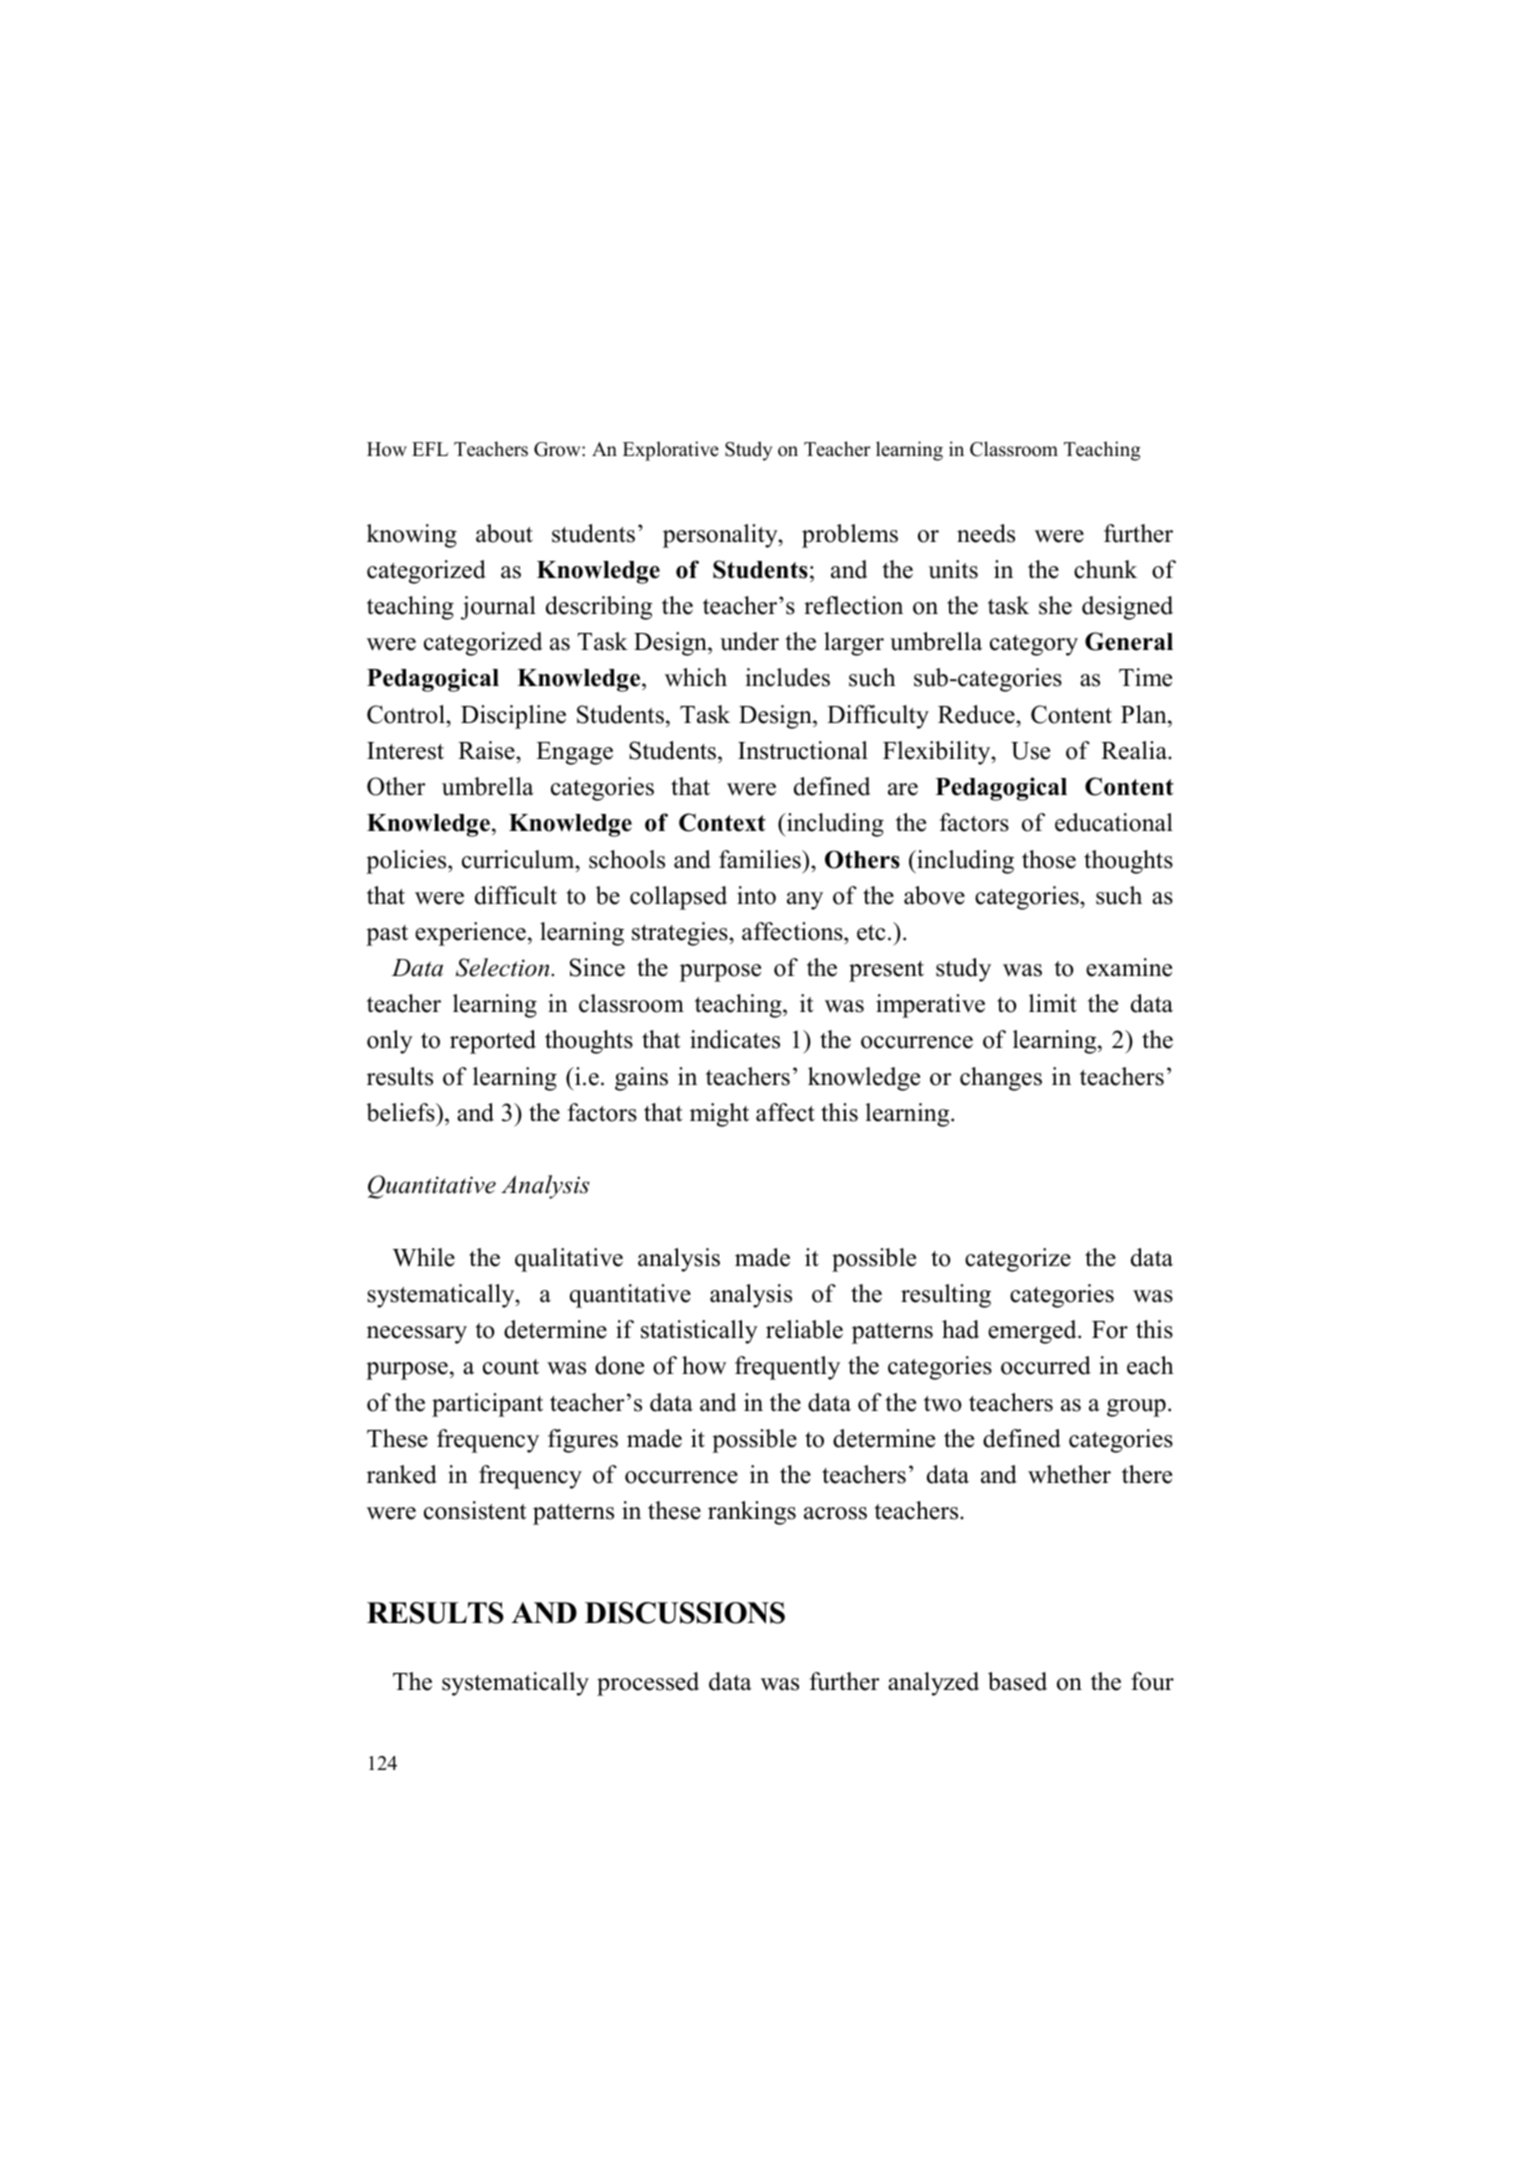  I want to click on those, so click(1049, 859).
